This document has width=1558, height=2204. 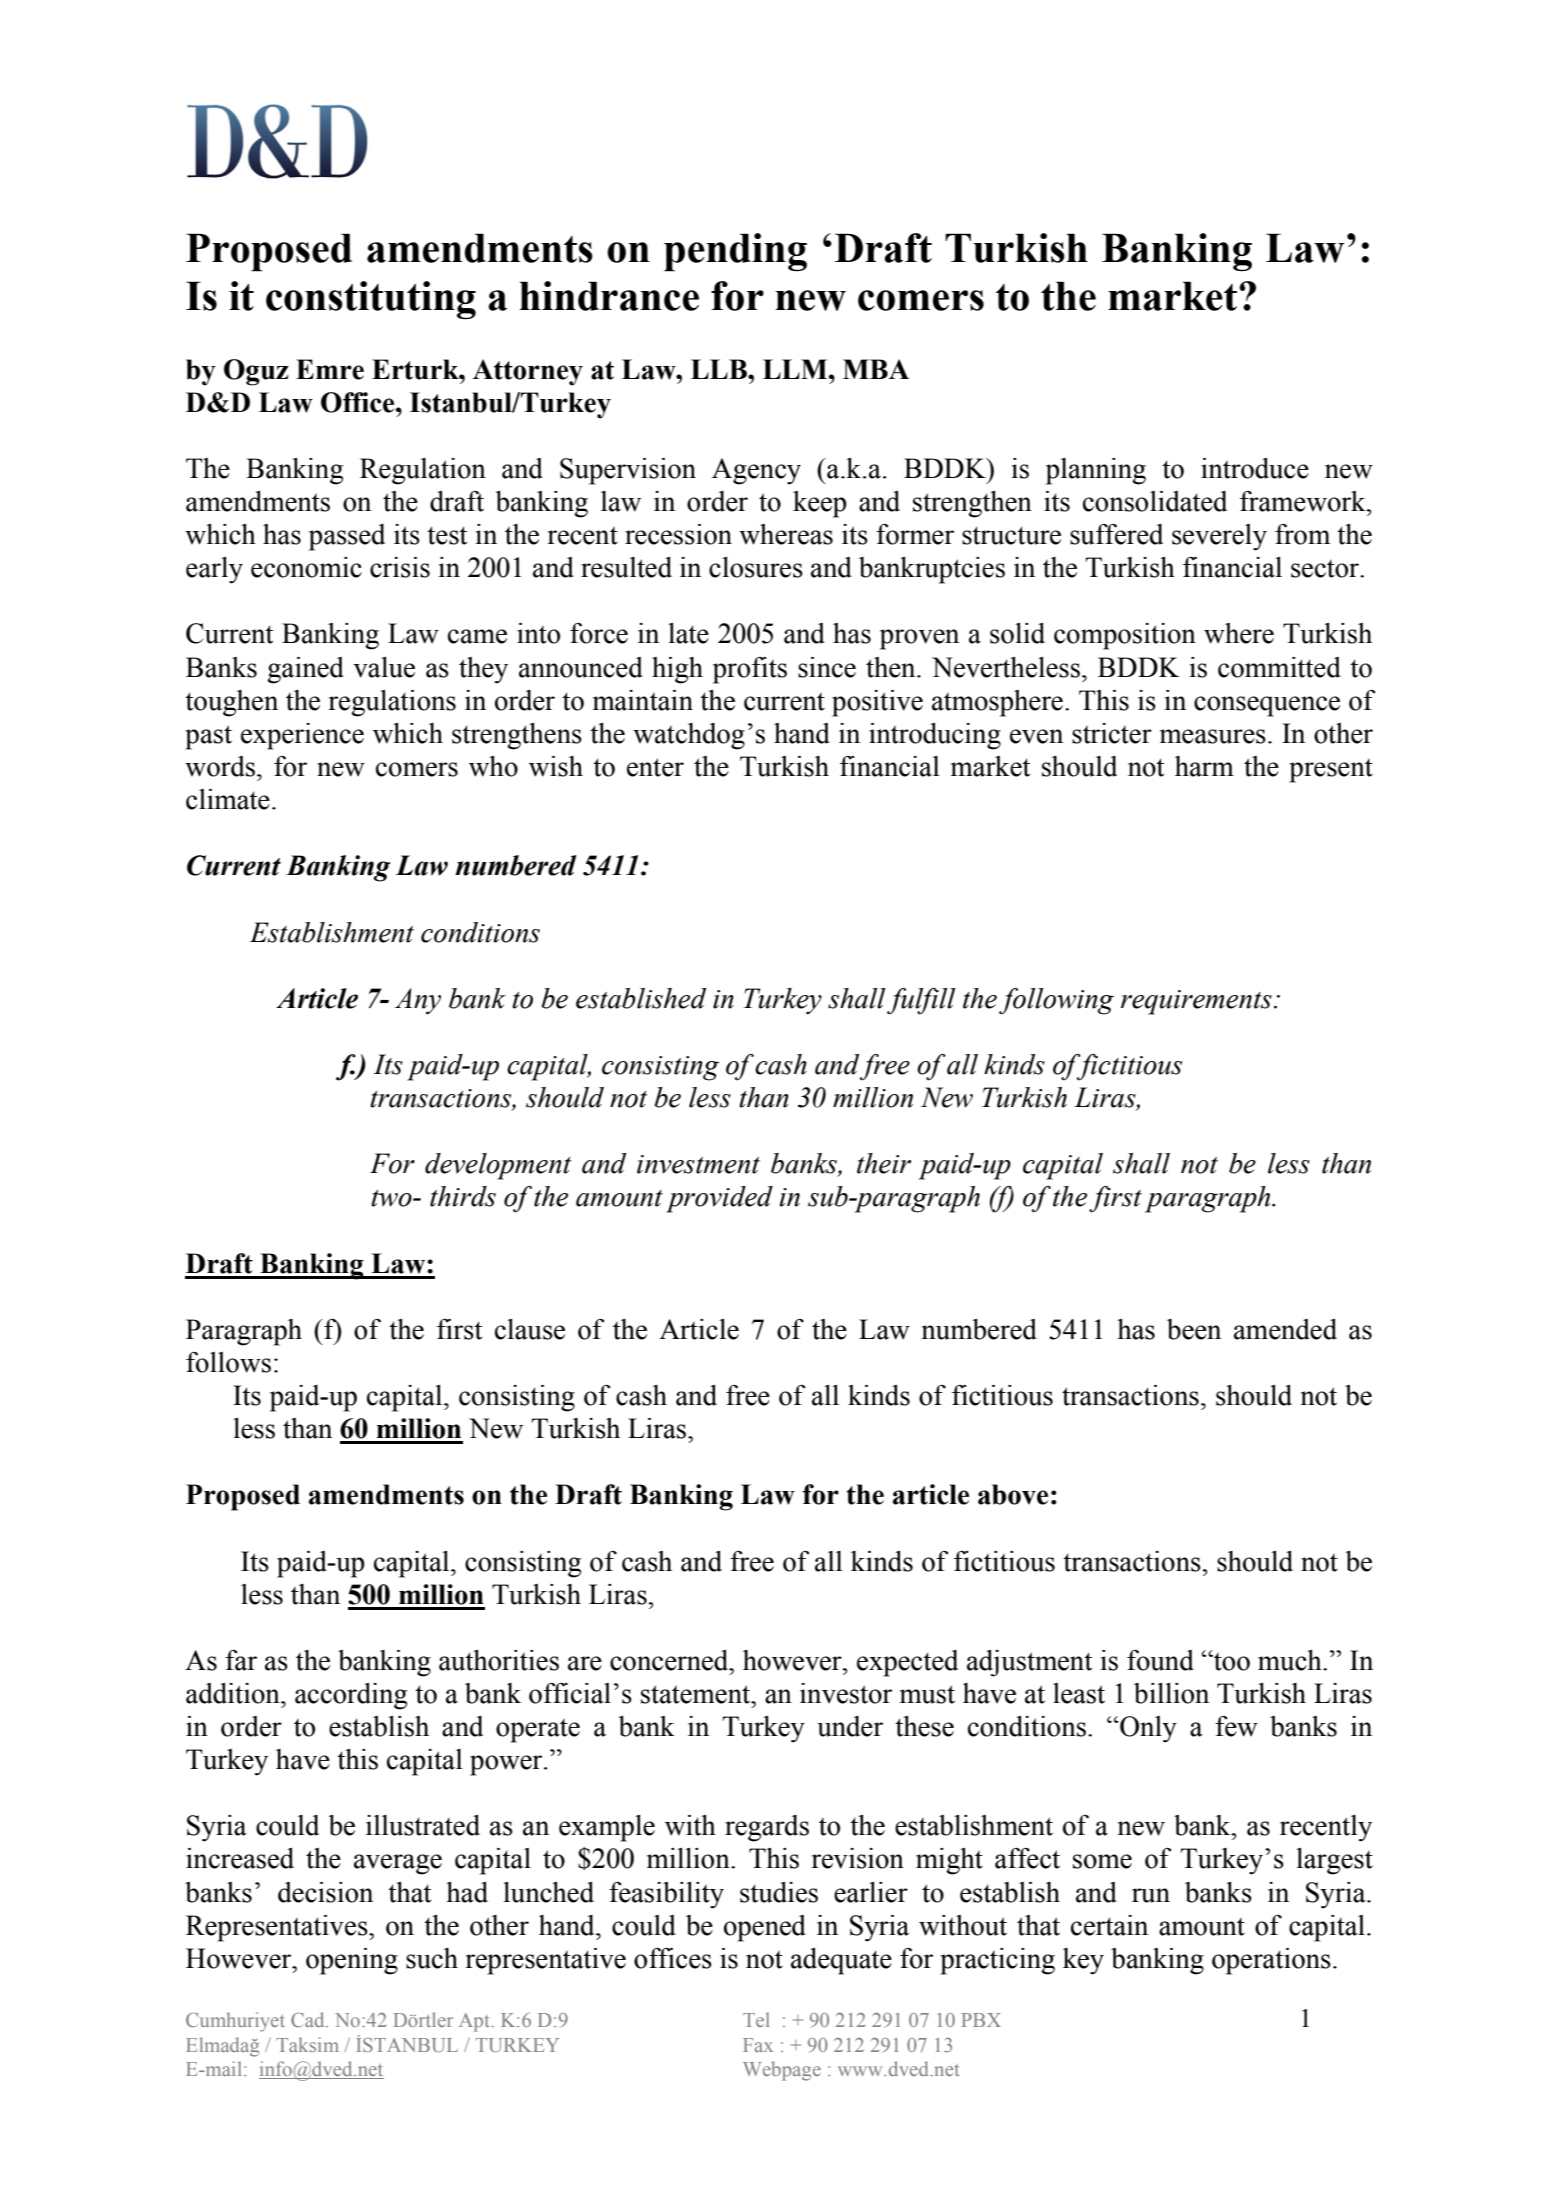 I want to click on provided, so click(x=719, y=1199).
